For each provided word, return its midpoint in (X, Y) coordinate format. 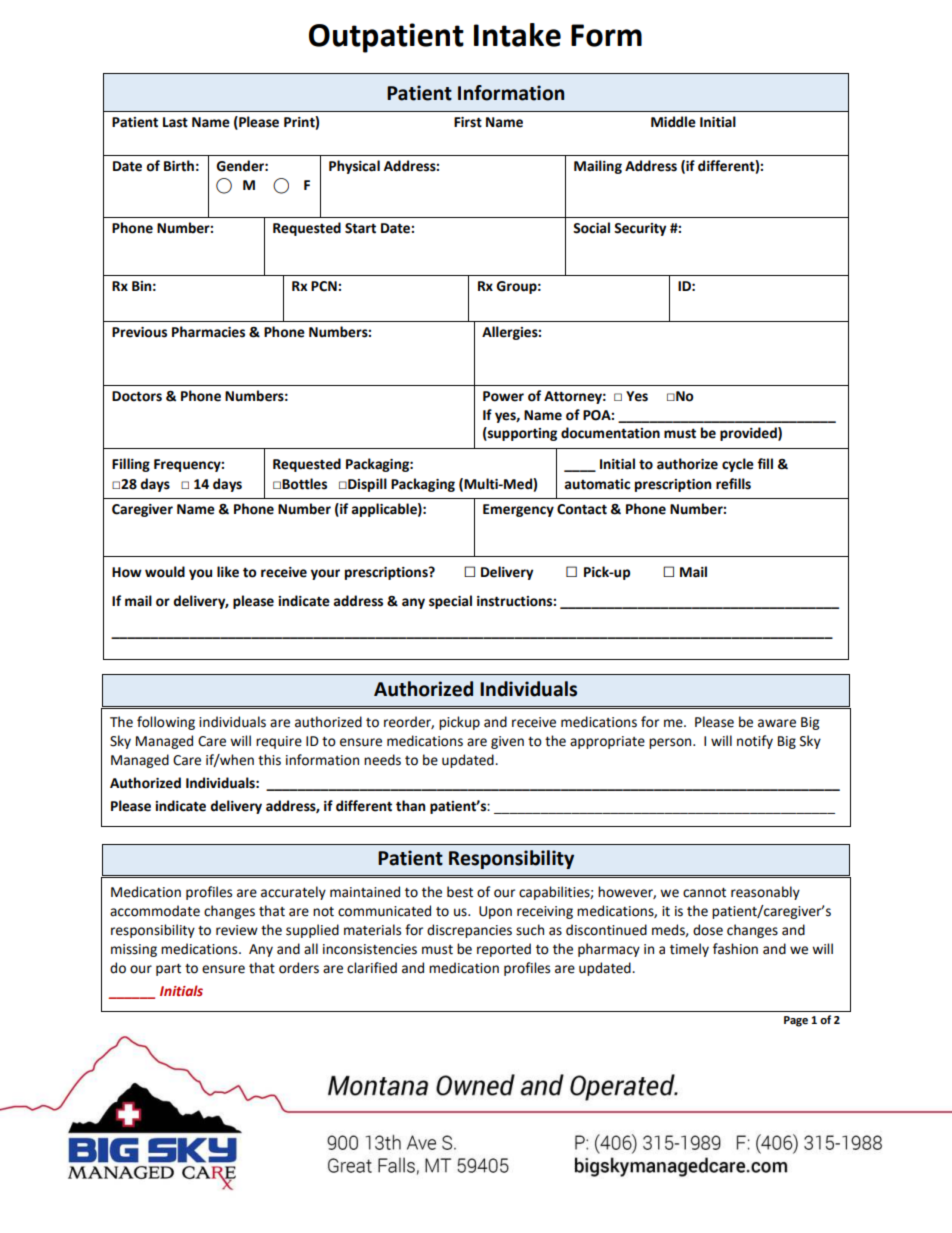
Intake (517, 35)
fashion (735, 949)
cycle (738, 465)
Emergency (518, 510)
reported (504, 950)
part (168, 970)
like (228, 572)
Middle (673, 122)
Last (175, 122)
